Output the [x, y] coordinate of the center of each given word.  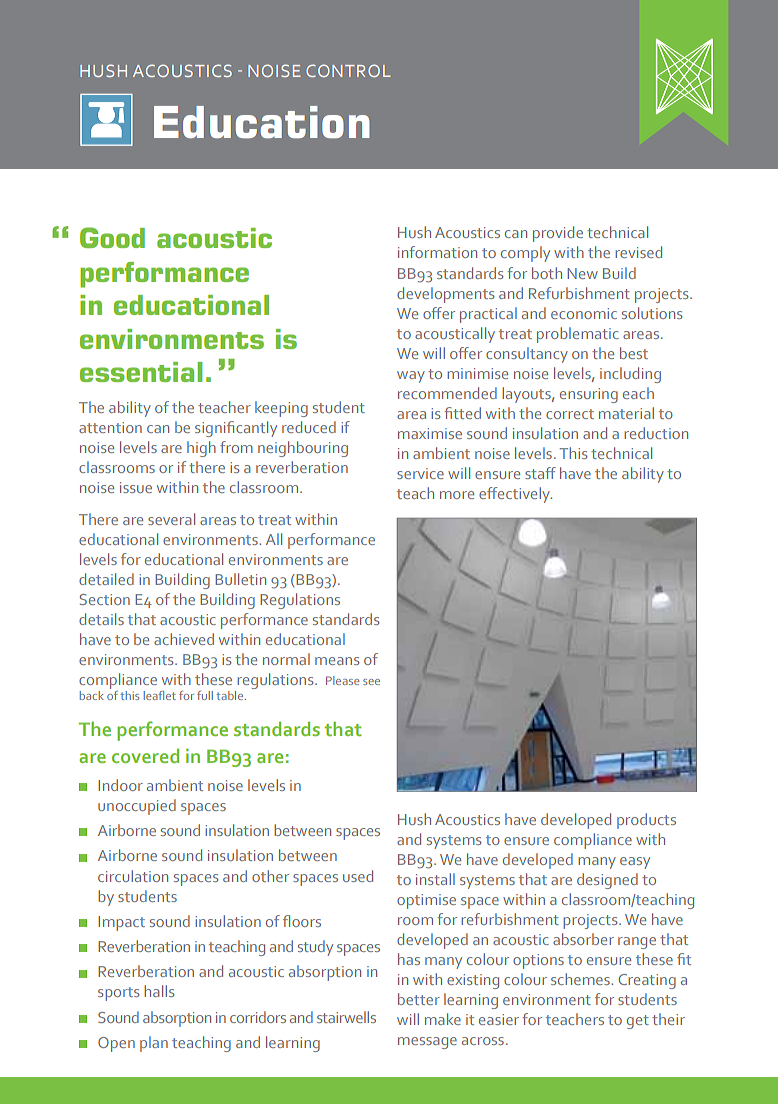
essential [141, 372]
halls [159, 991]
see [371, 682]
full [205, 695]
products [646, 821]
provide [558, 234]
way [411, 377]
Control [348, 70]
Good [112, 237]
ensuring [589, 395]
